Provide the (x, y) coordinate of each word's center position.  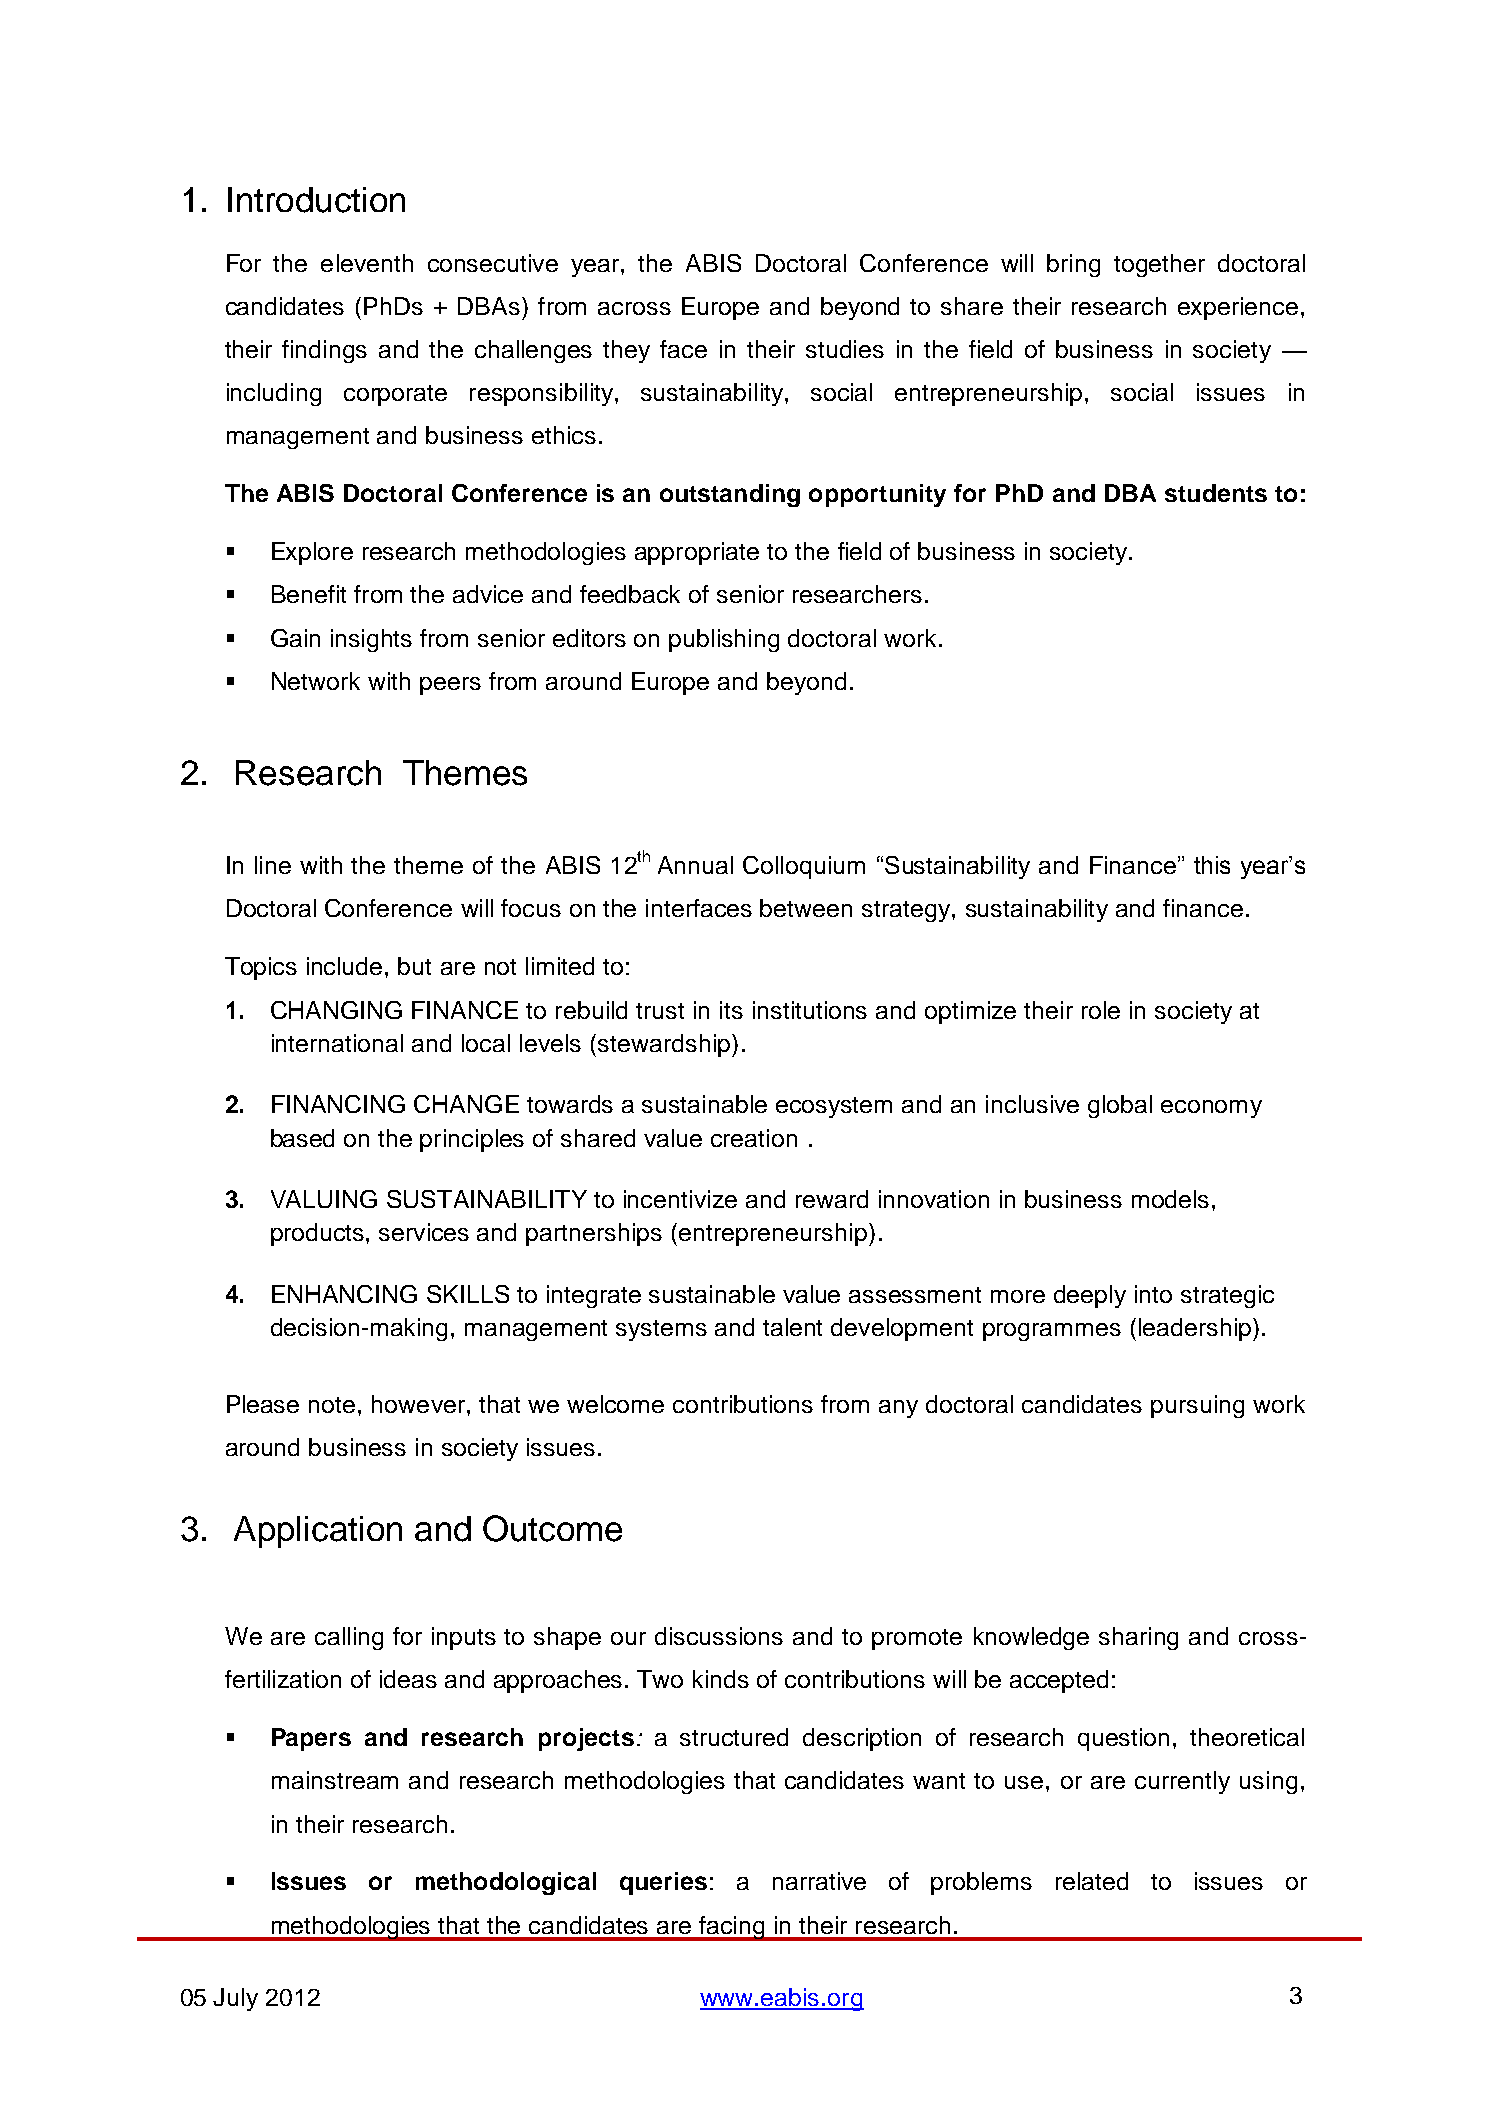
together (1159, 265)
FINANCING (338, 1104)
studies (845, 349)
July (235, 1999)
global (1120, 1106)
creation (754, 1138)
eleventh (367, 263)
